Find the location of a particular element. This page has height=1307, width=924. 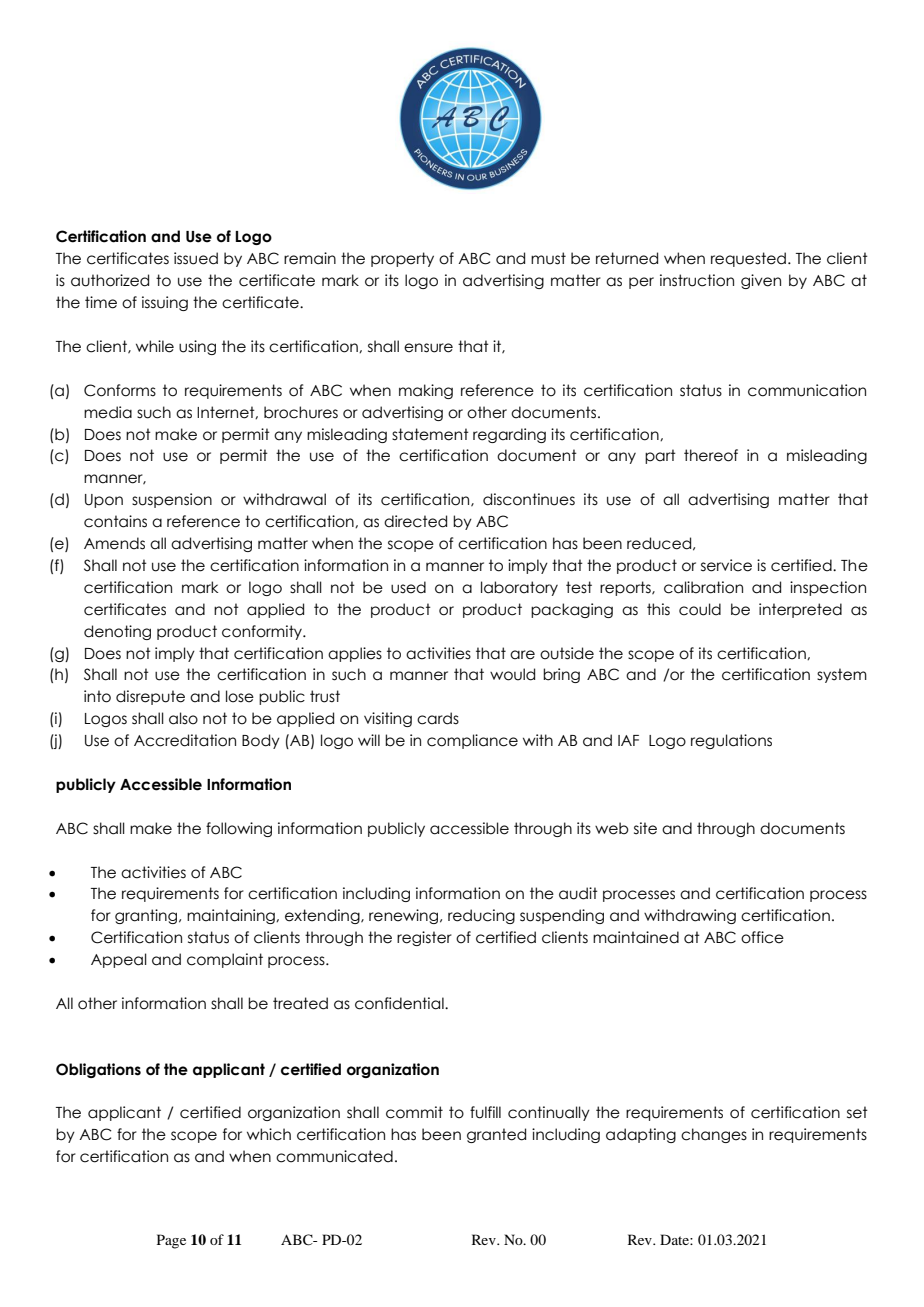

granted is located at coordinates (496, 1135).
